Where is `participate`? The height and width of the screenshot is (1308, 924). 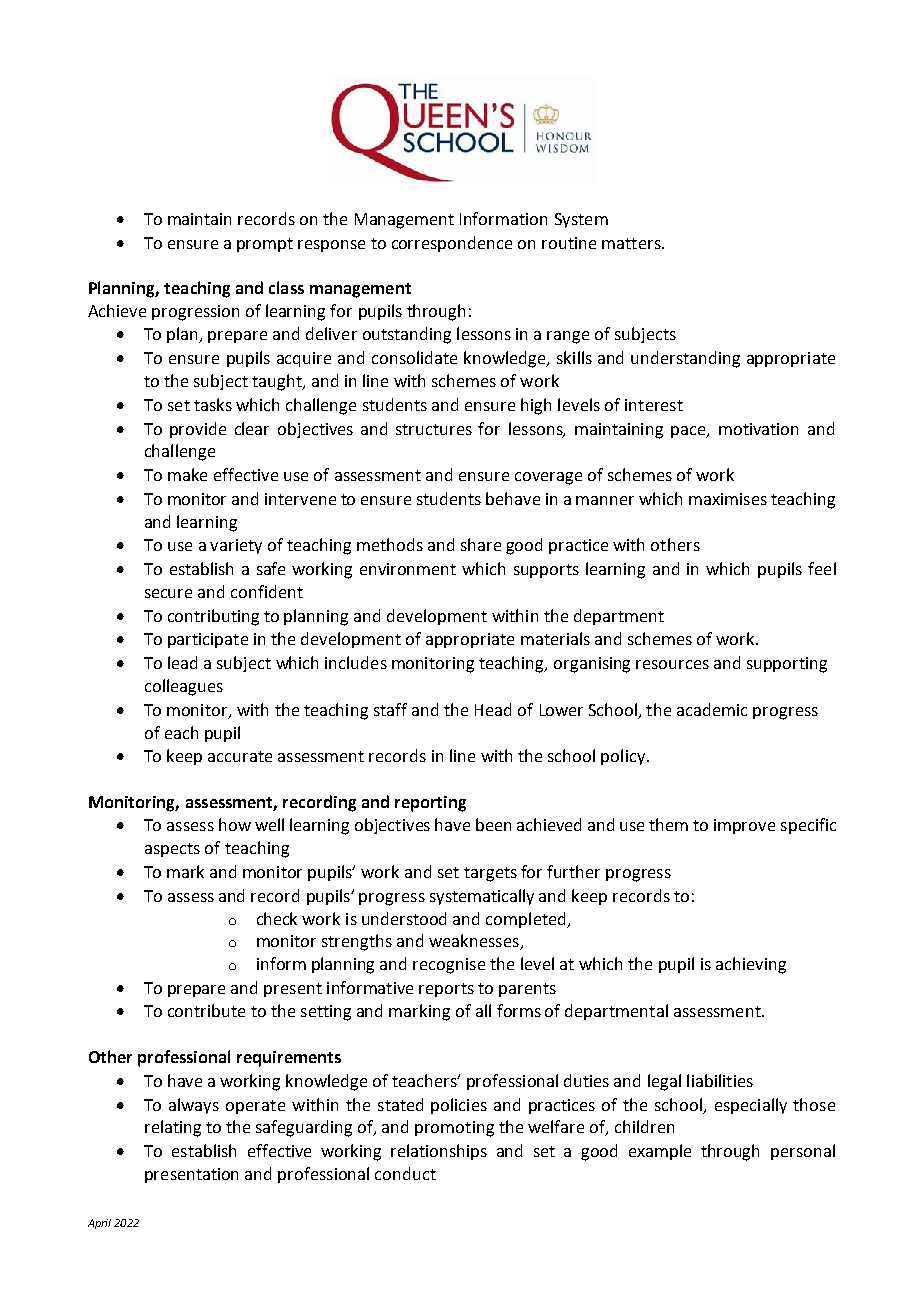
participate is located at coordinates (208, 640).
